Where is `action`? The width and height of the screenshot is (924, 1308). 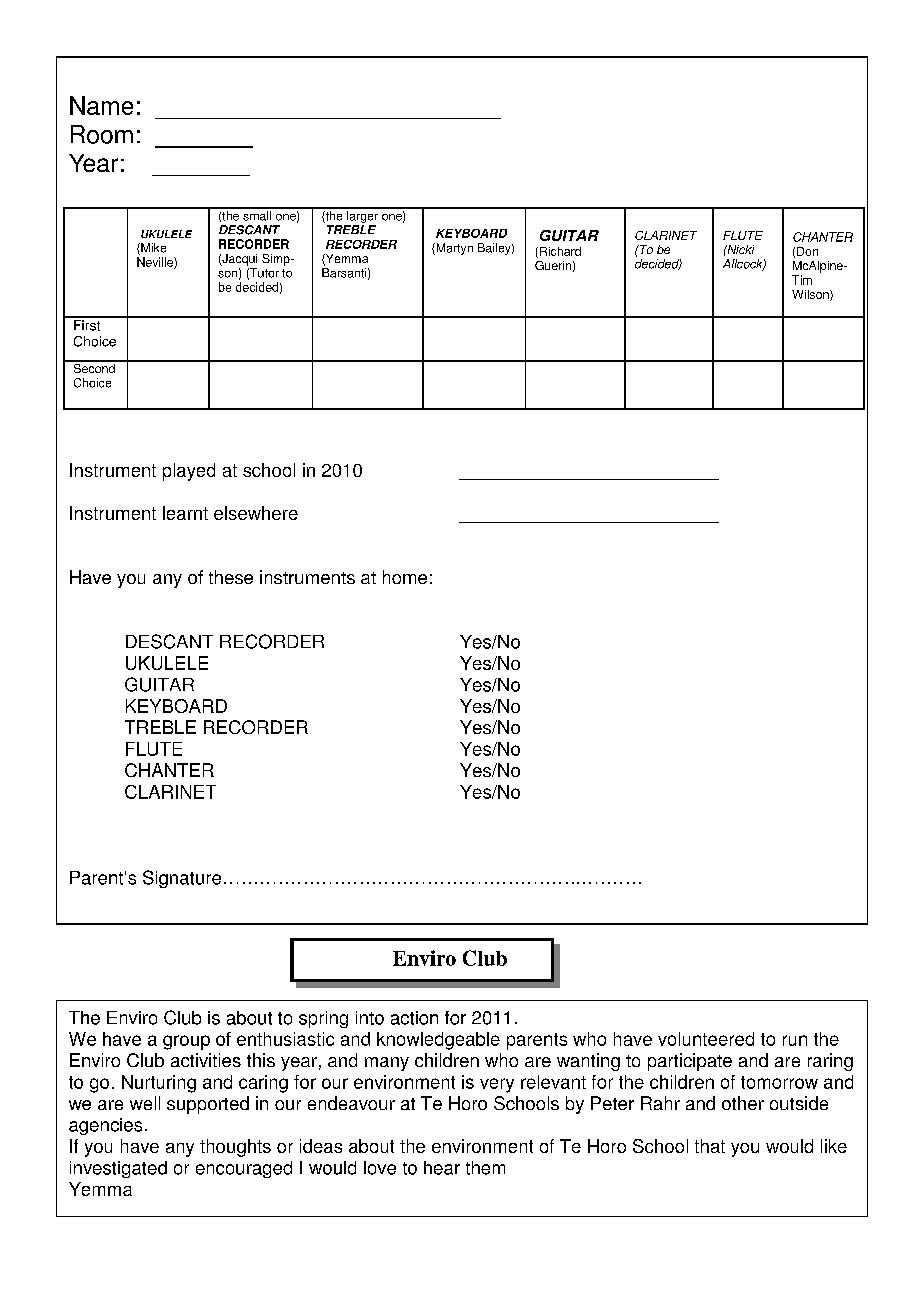
action is located at coordinates (414, 1018).
